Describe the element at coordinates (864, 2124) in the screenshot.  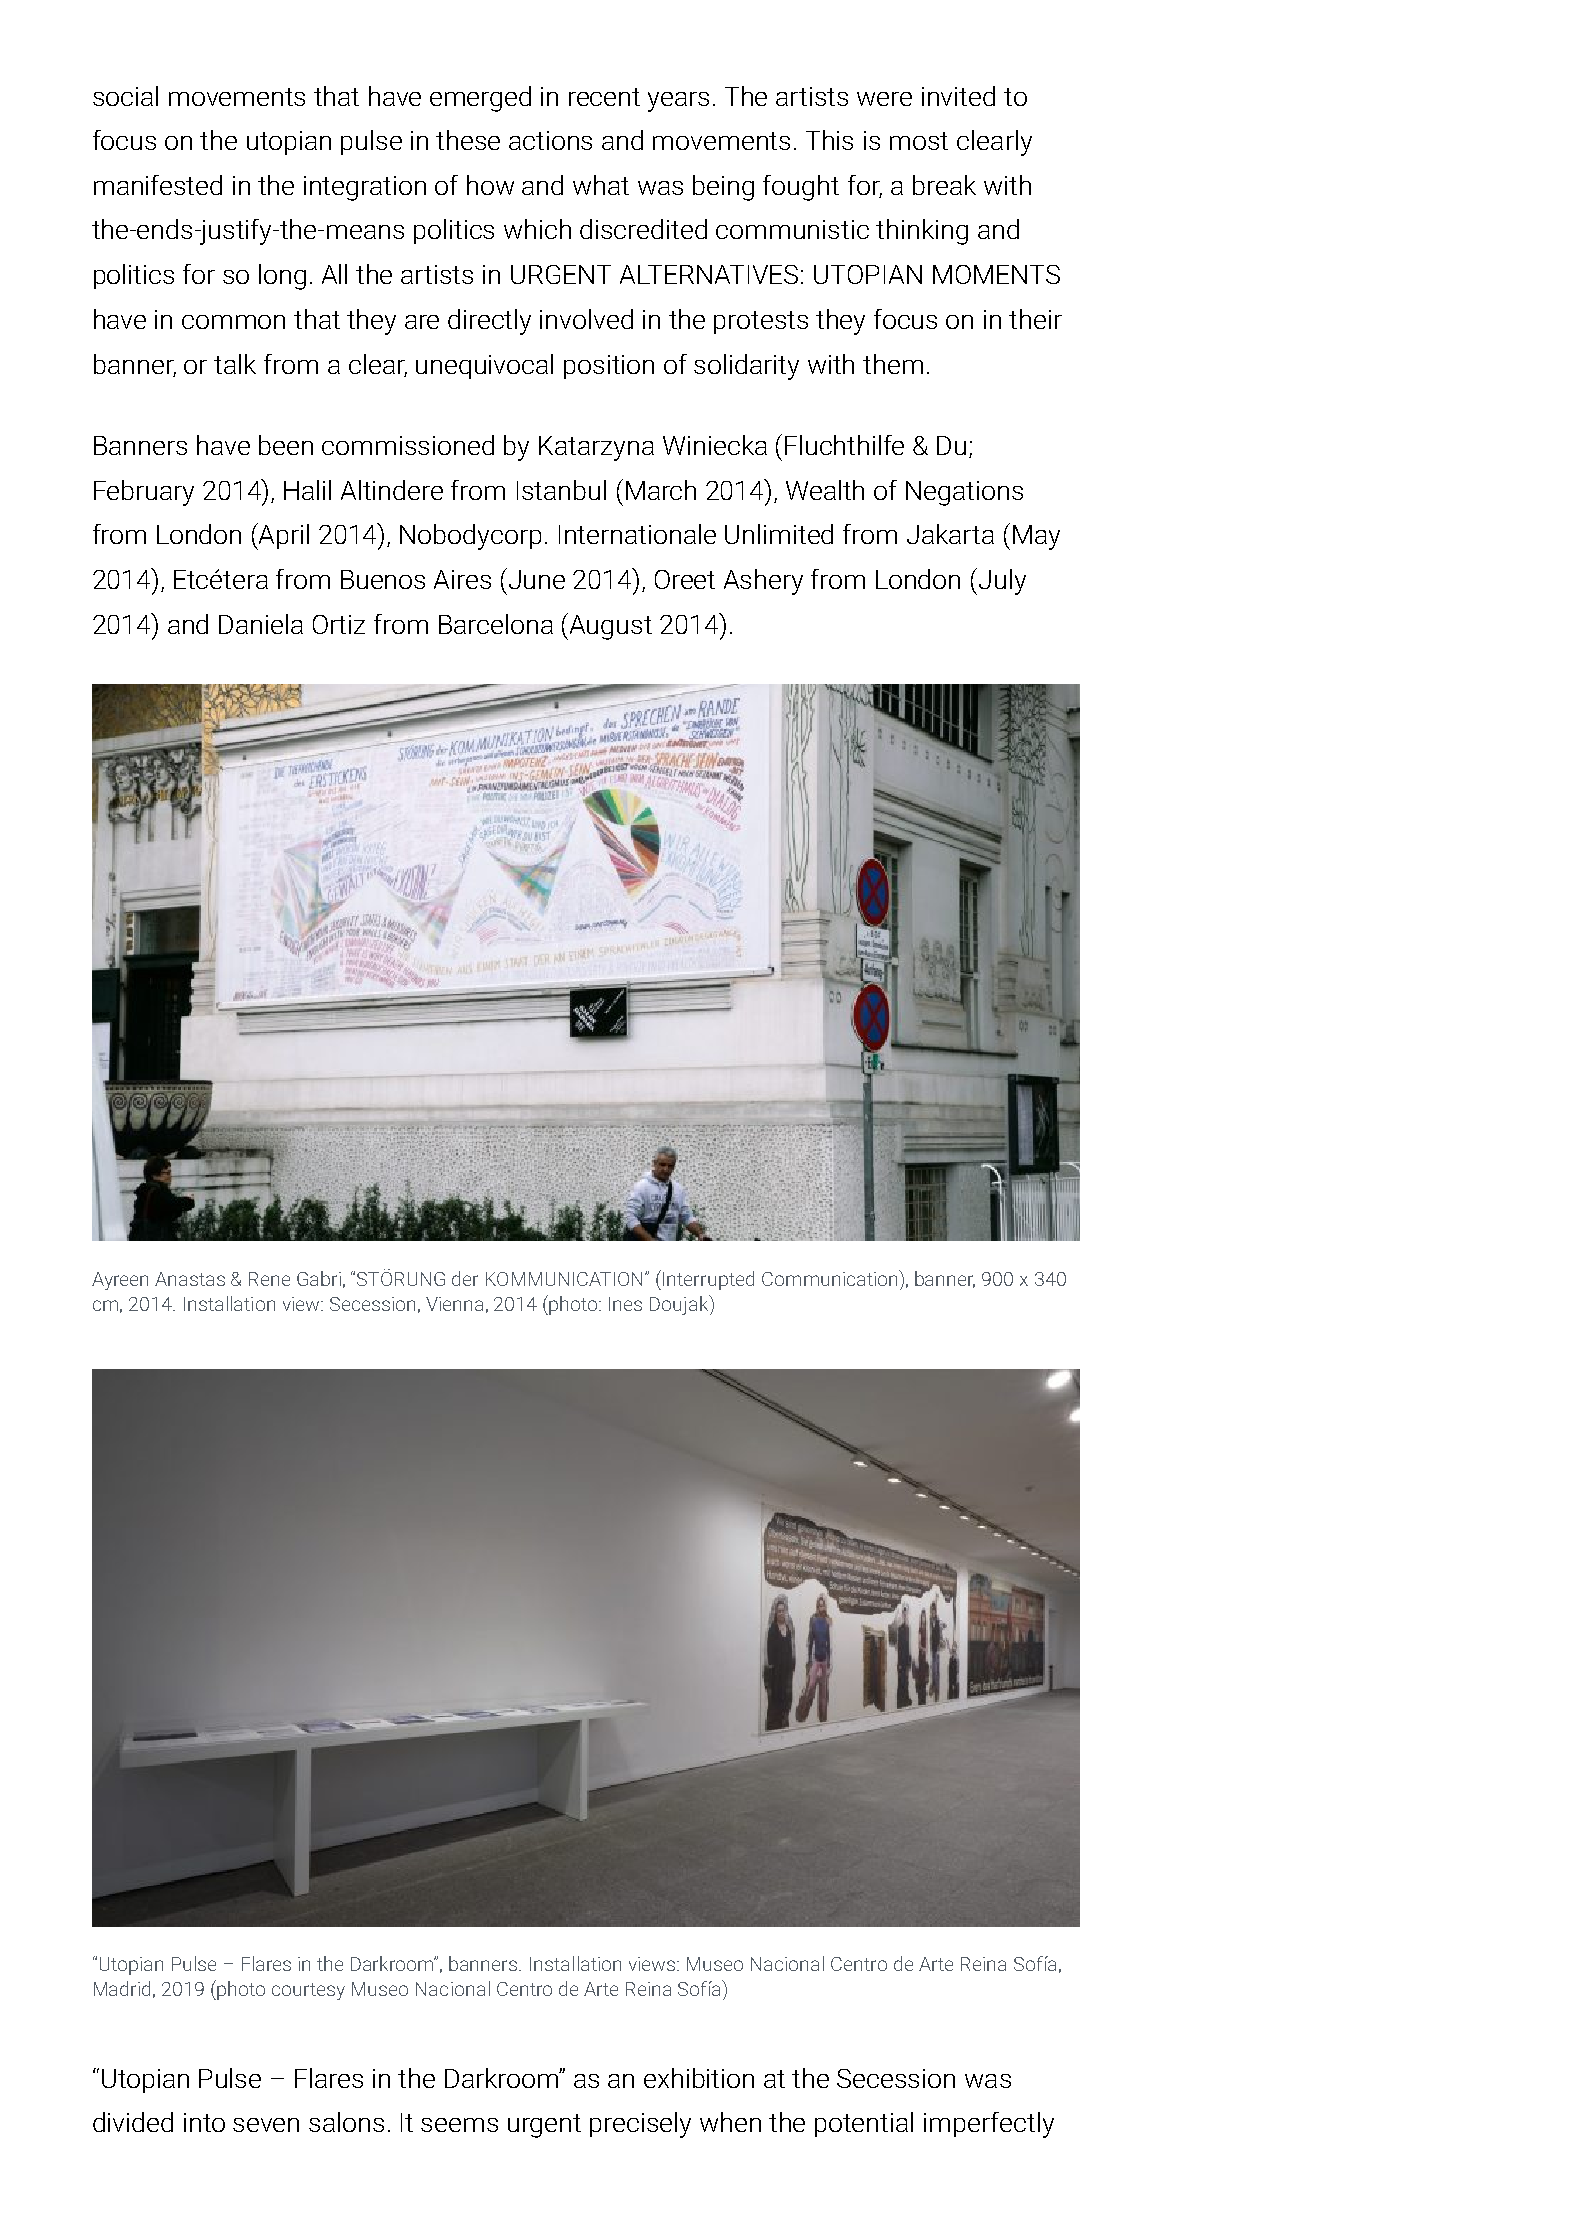
I see `potential` at that location.
